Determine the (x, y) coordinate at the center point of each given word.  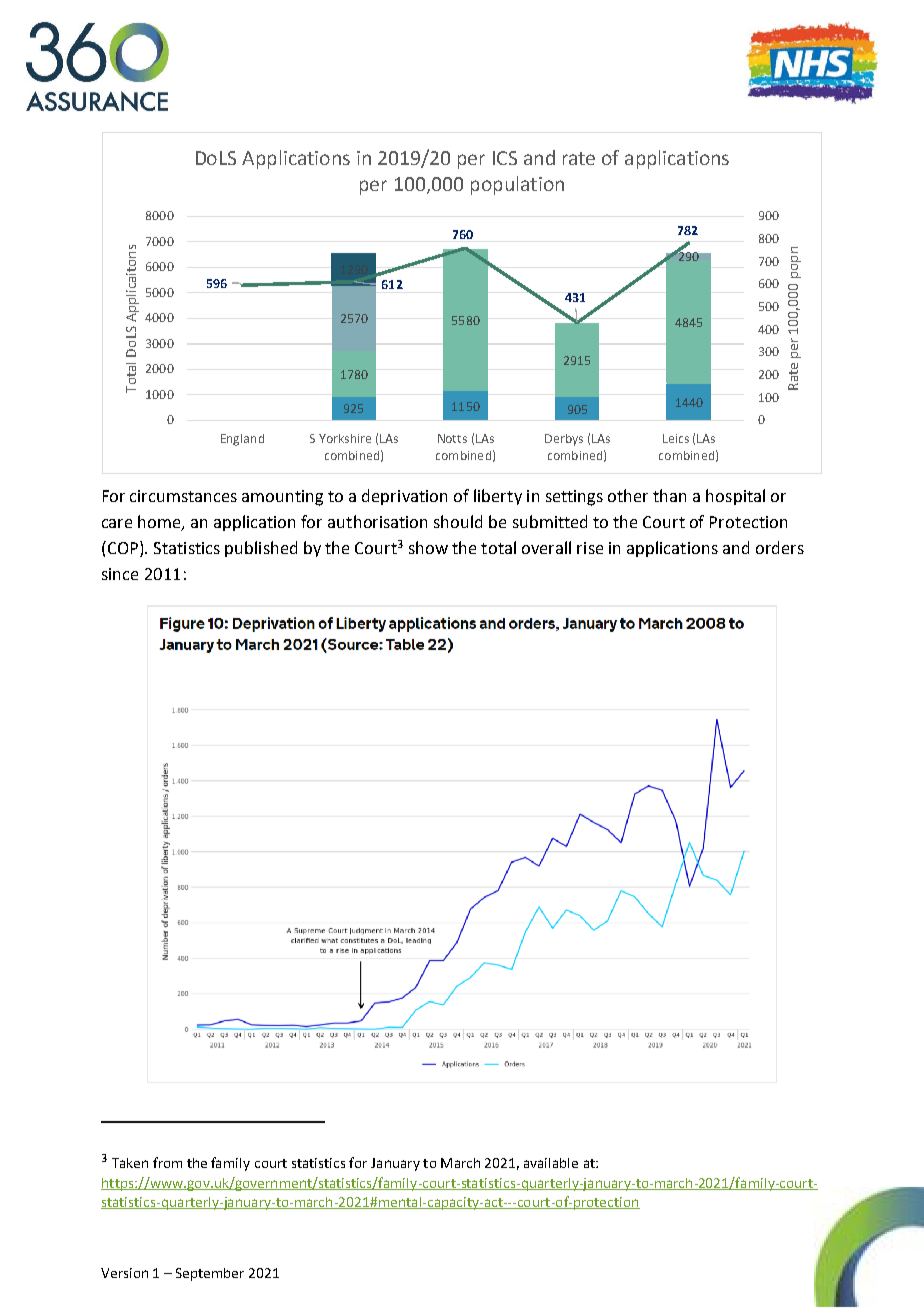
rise (590, 548)
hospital (735, 497)
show (428, 547)
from (167, 1162)
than (669, 495)
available (551, 1163)
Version (124, 1273)
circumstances (183, 496)
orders (780, 547)
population (517, 185)
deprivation (404, 497)
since (120, 574)
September (210, 1274)
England (242, 440)
